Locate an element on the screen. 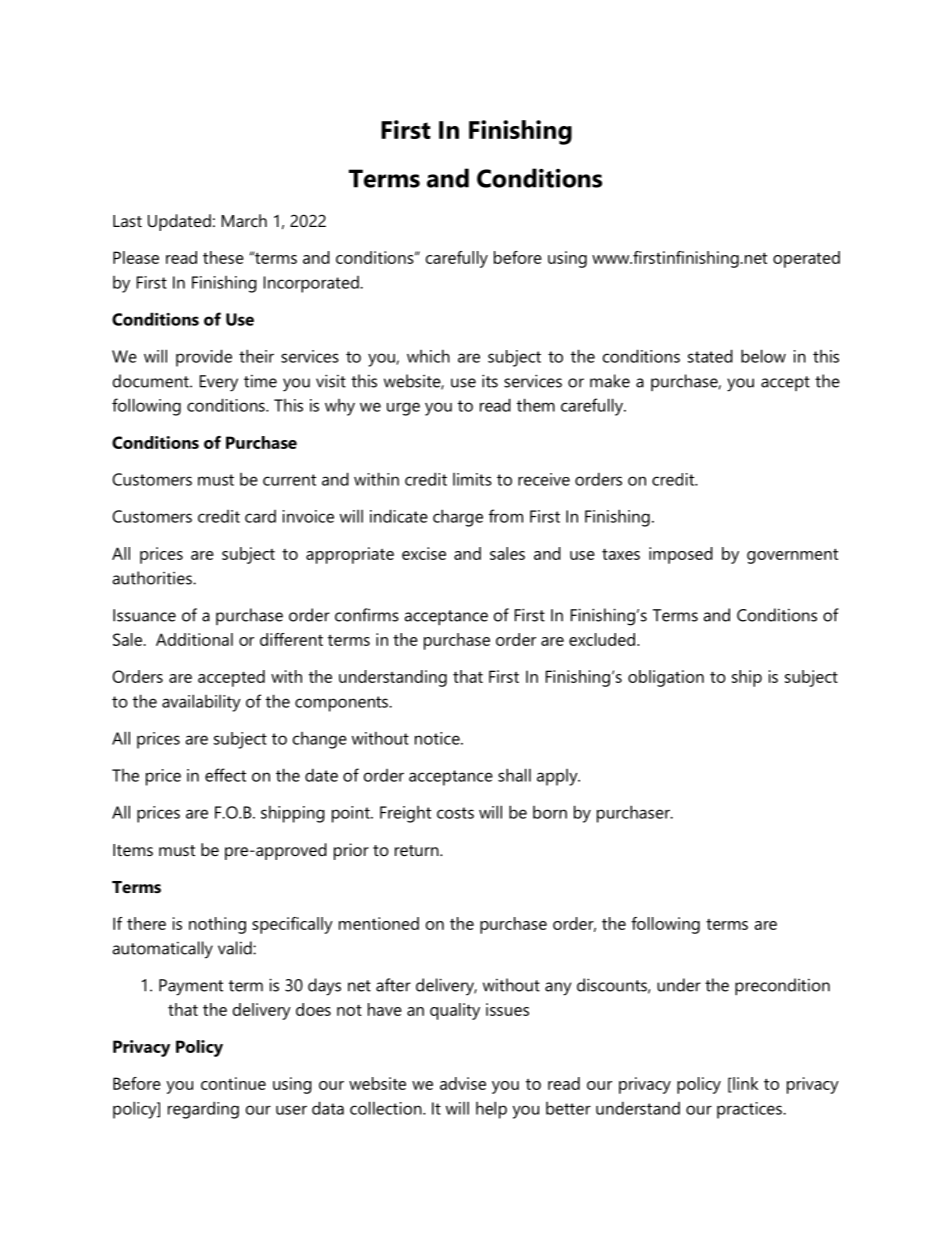 The height and width of the screenshot is (1233, 952). costs is located at coordinates (455, 813).
